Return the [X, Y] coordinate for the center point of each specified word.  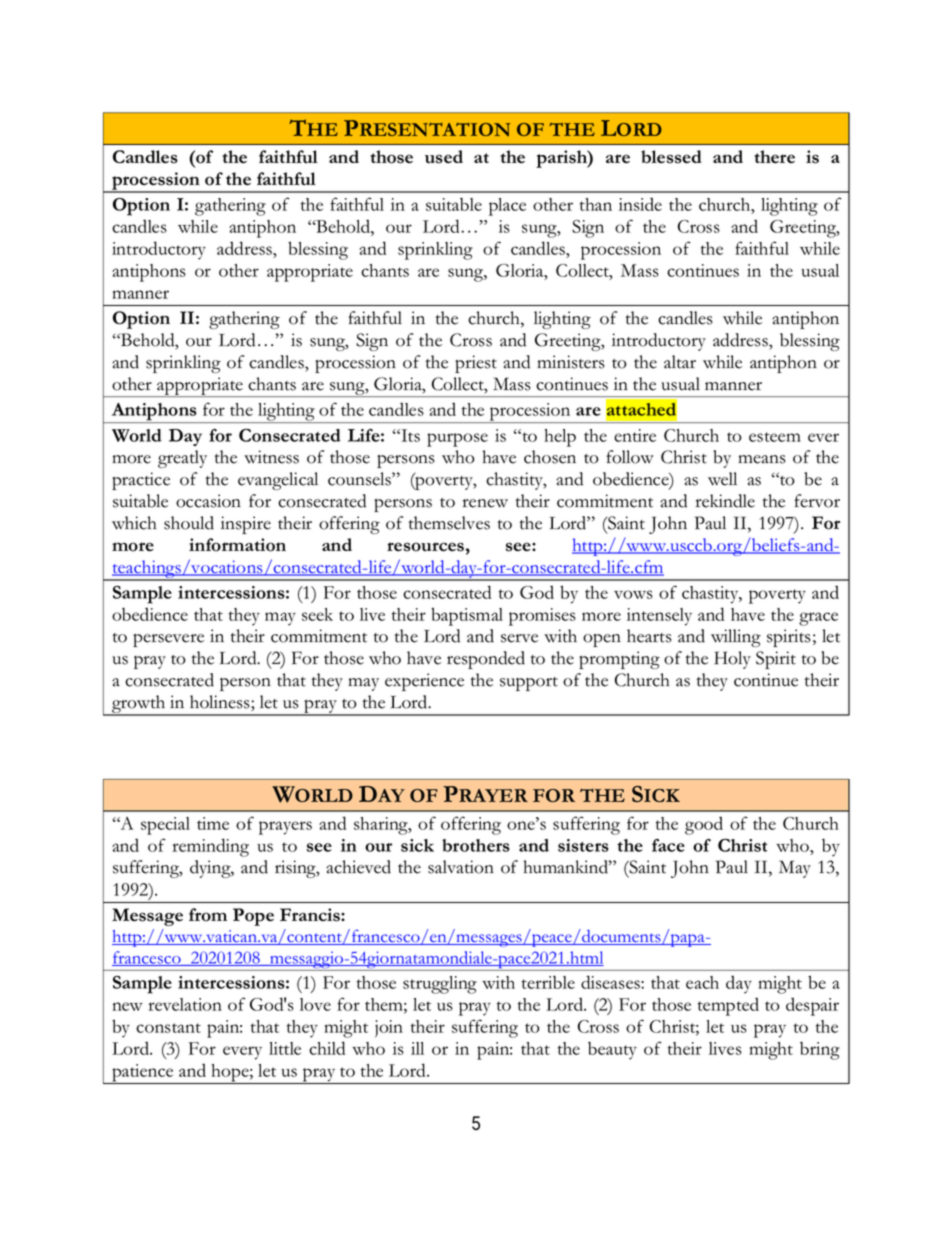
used [444, 157]
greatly [182, 459]
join [389, 1029]
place [507, 207]
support [529, 684]
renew [485, 503]
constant [168, 1028]
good [704, 825]
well [722, 479]
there [775, 156]
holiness [221, 703]
